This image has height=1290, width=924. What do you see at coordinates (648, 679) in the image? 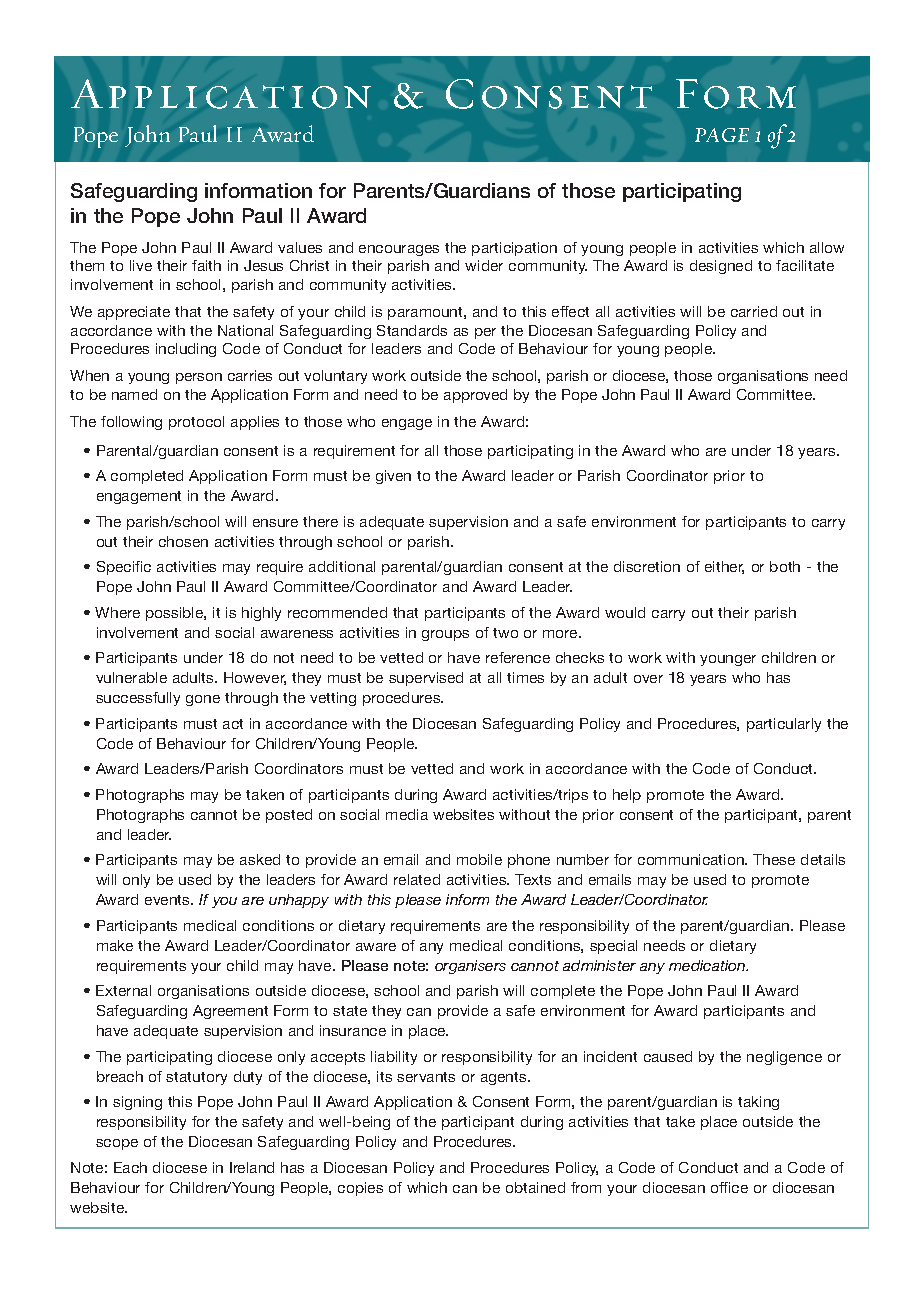
I see `over` at bounding box center [648, 679].
